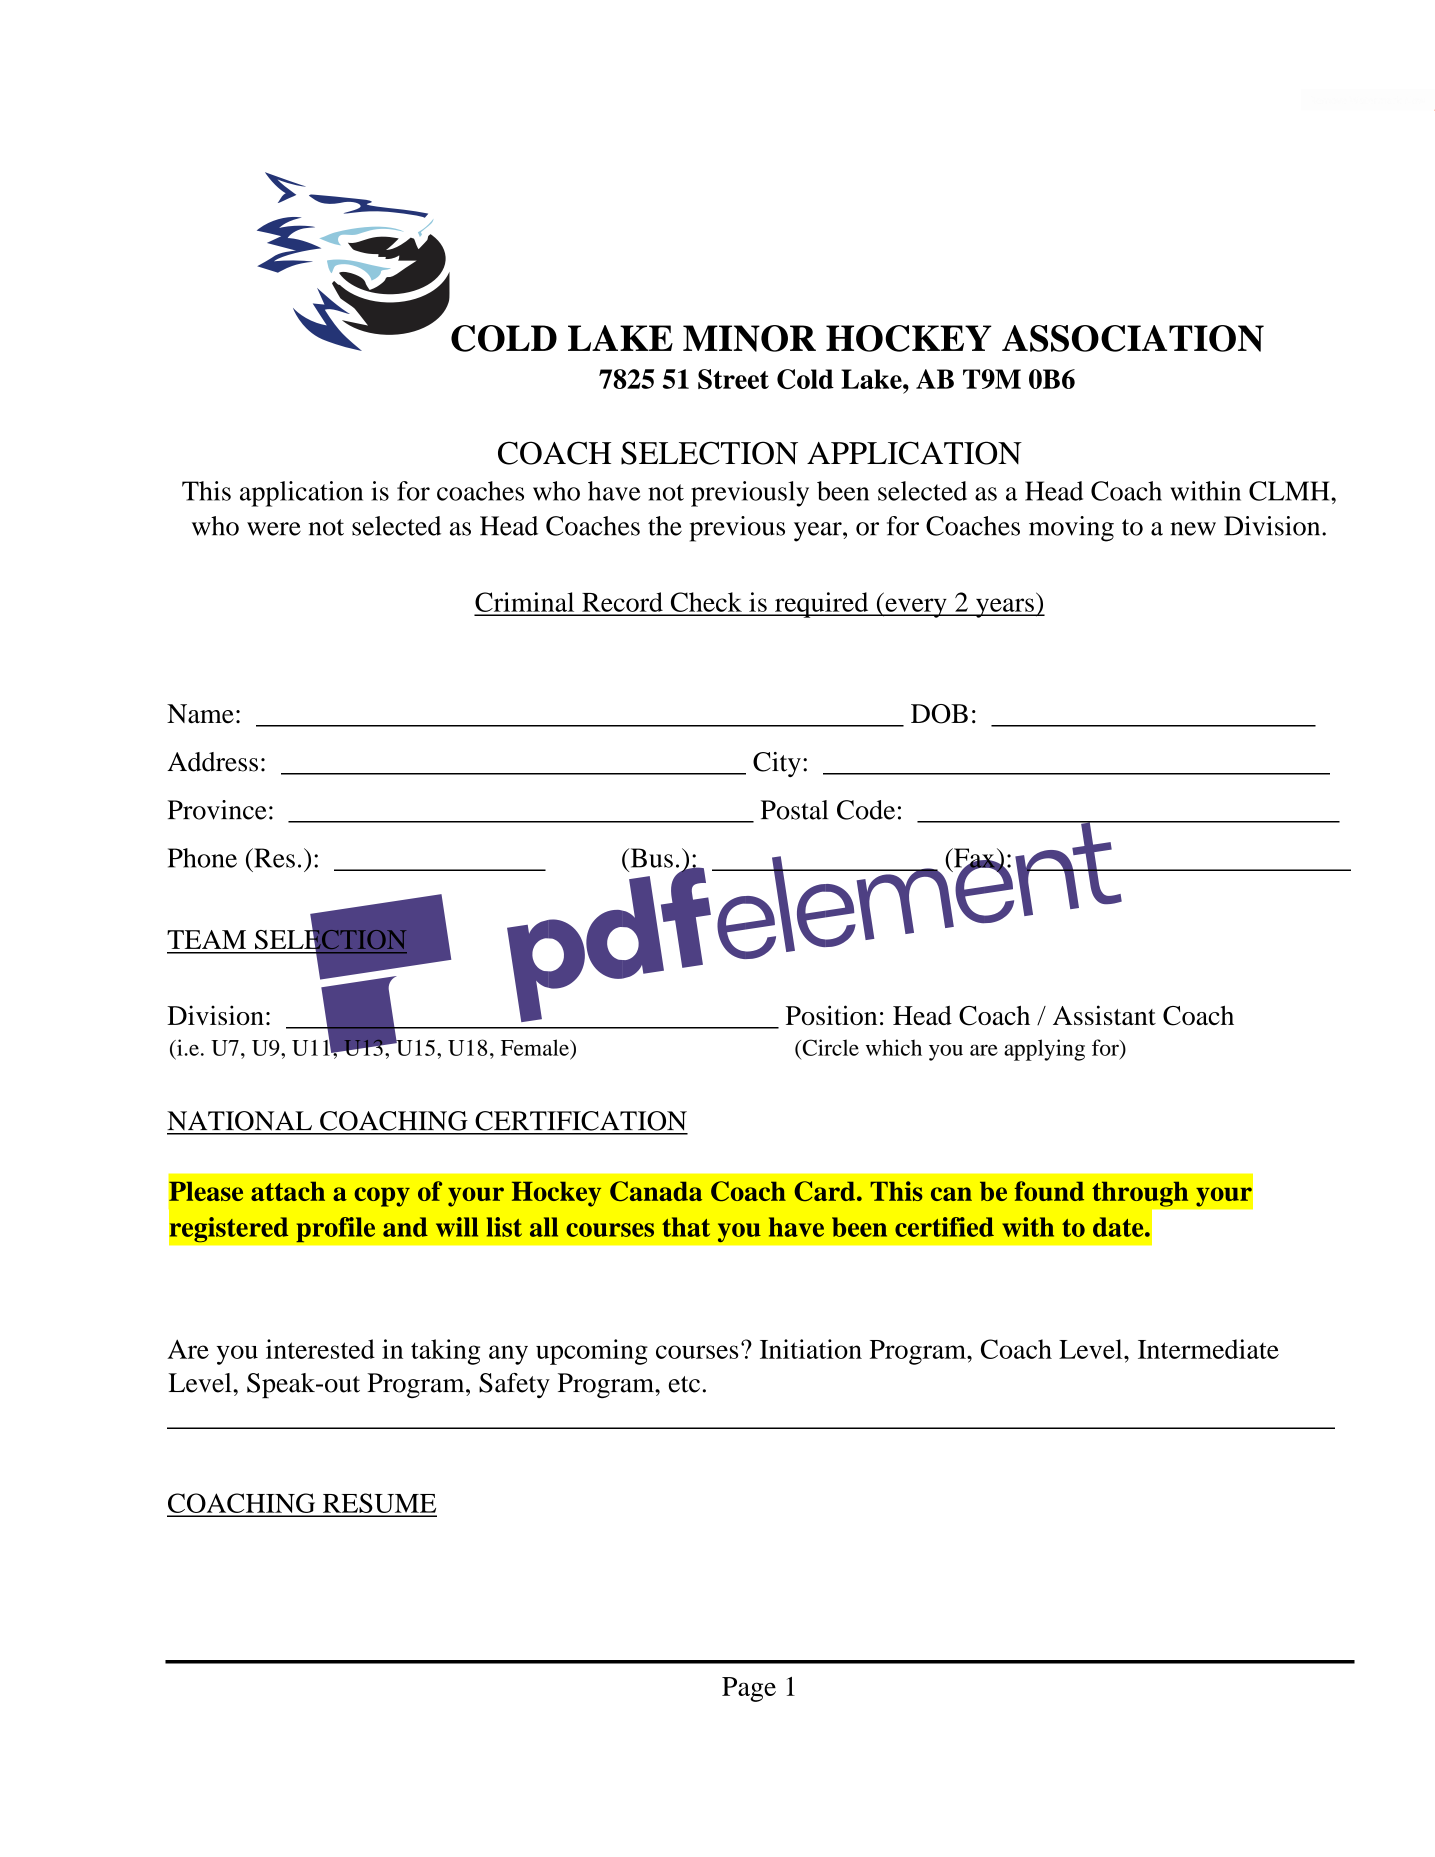 The width and height of the screenshot is (1435, 1857). What do you see at coordinates (274, 529) in the screenshot?
I see `were` at bounding box center [274, 529].
